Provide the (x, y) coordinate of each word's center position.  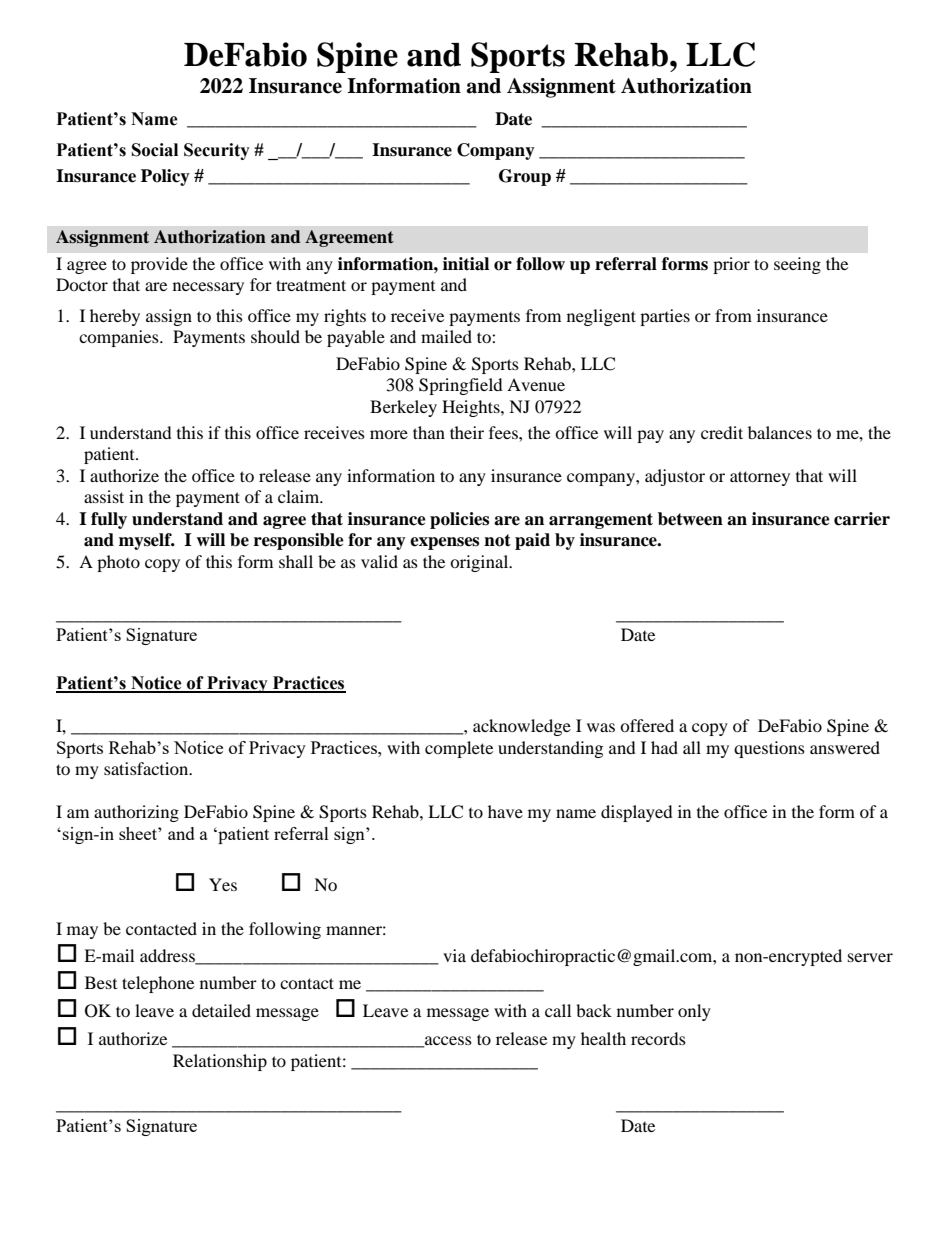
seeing (797, 265)
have (505, 811)
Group (525, 177)
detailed (221, 1010)
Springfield (461, 386)
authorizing (136, 813)
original (480, 563)
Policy (165, 177)
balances (780, 432)
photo (118, 563)
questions (769, 749)
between (690, 519)
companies (120, 338)
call (558, 1010)
